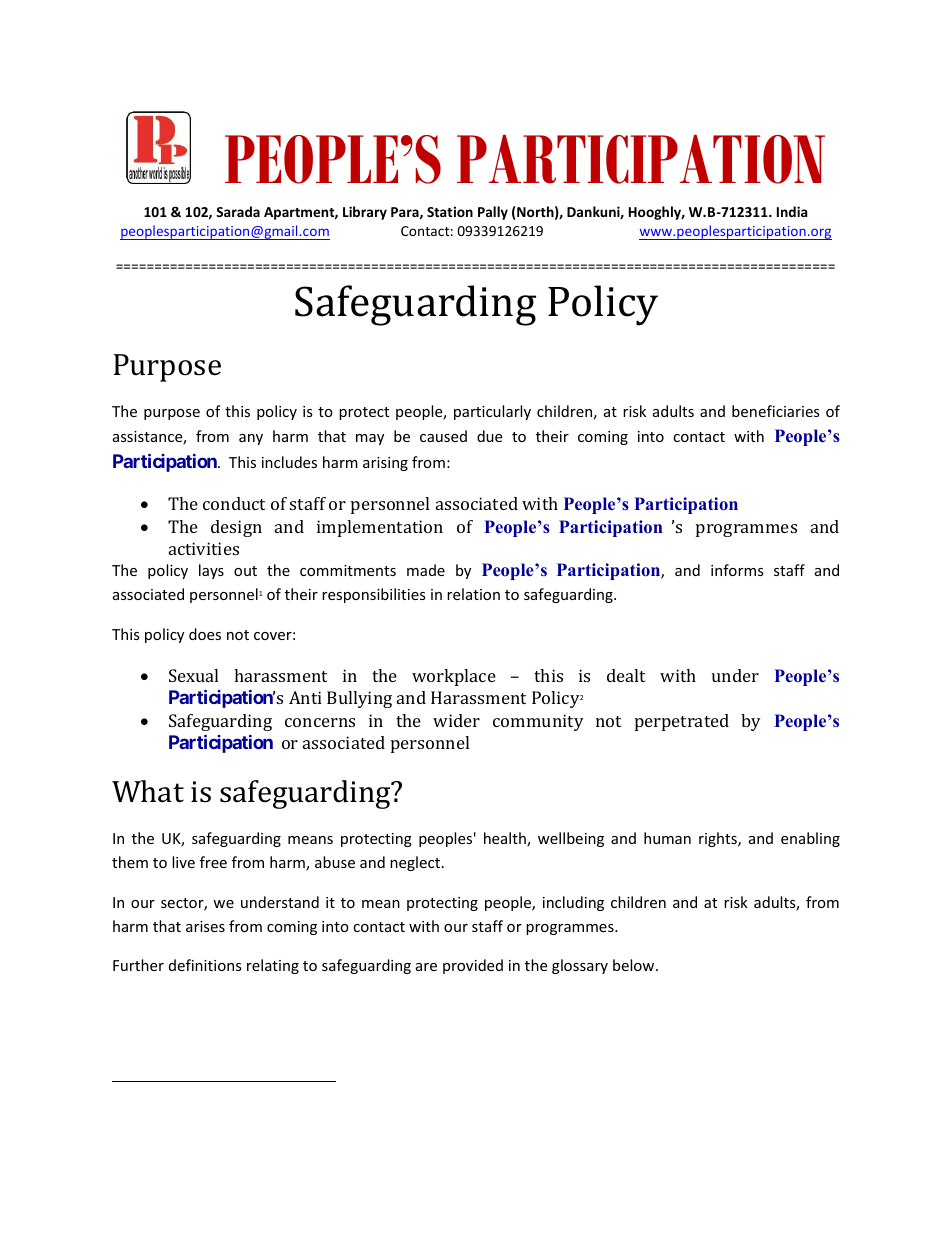 Image resolution: width=952 pixels, height=1233 pixels. What do you see at coordinates (473, 966) in the screenshot?
I see `provided` at bounding box center [473, 966].
